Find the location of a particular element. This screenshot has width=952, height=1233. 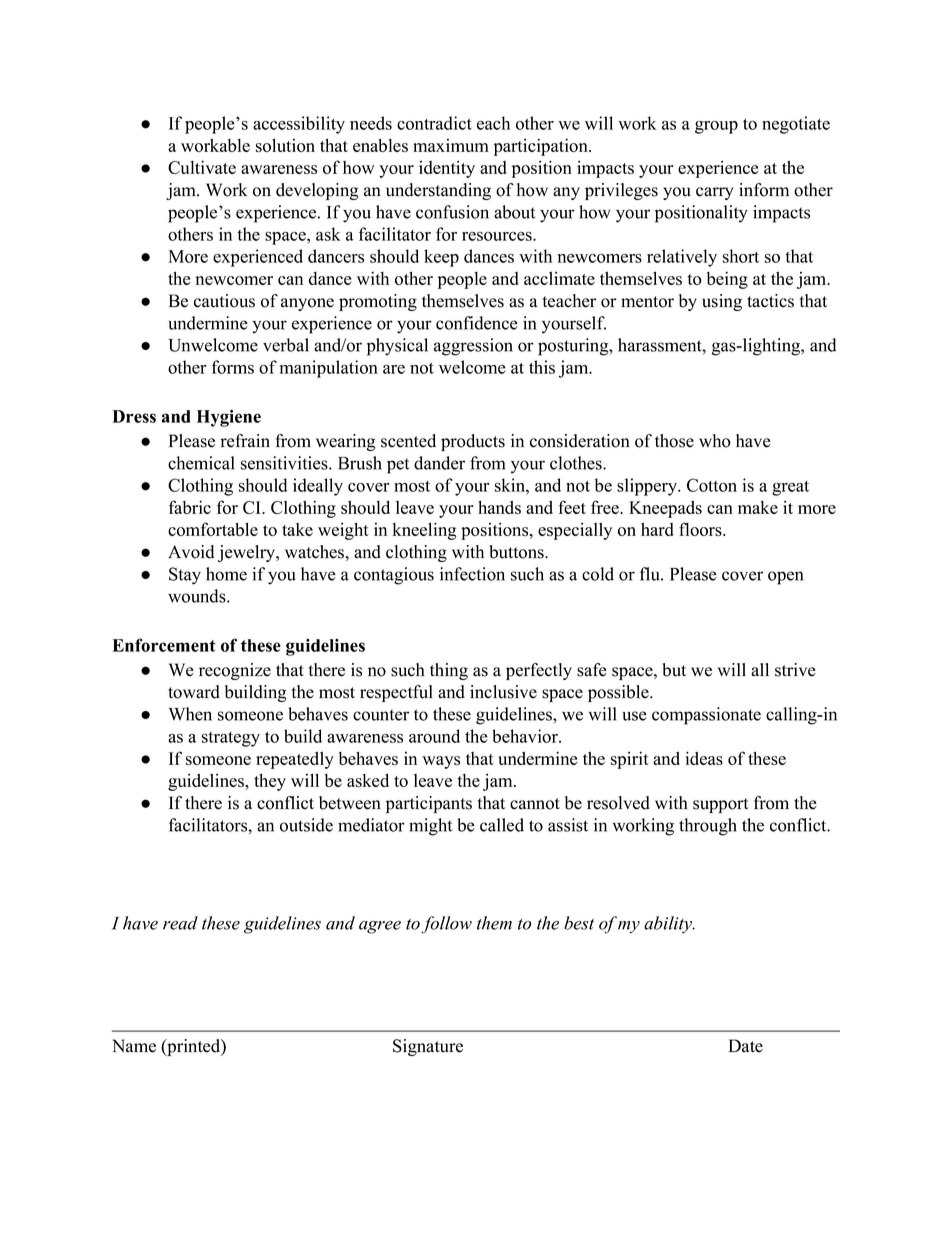

Cultivate is located at coordinates (202, 167).
